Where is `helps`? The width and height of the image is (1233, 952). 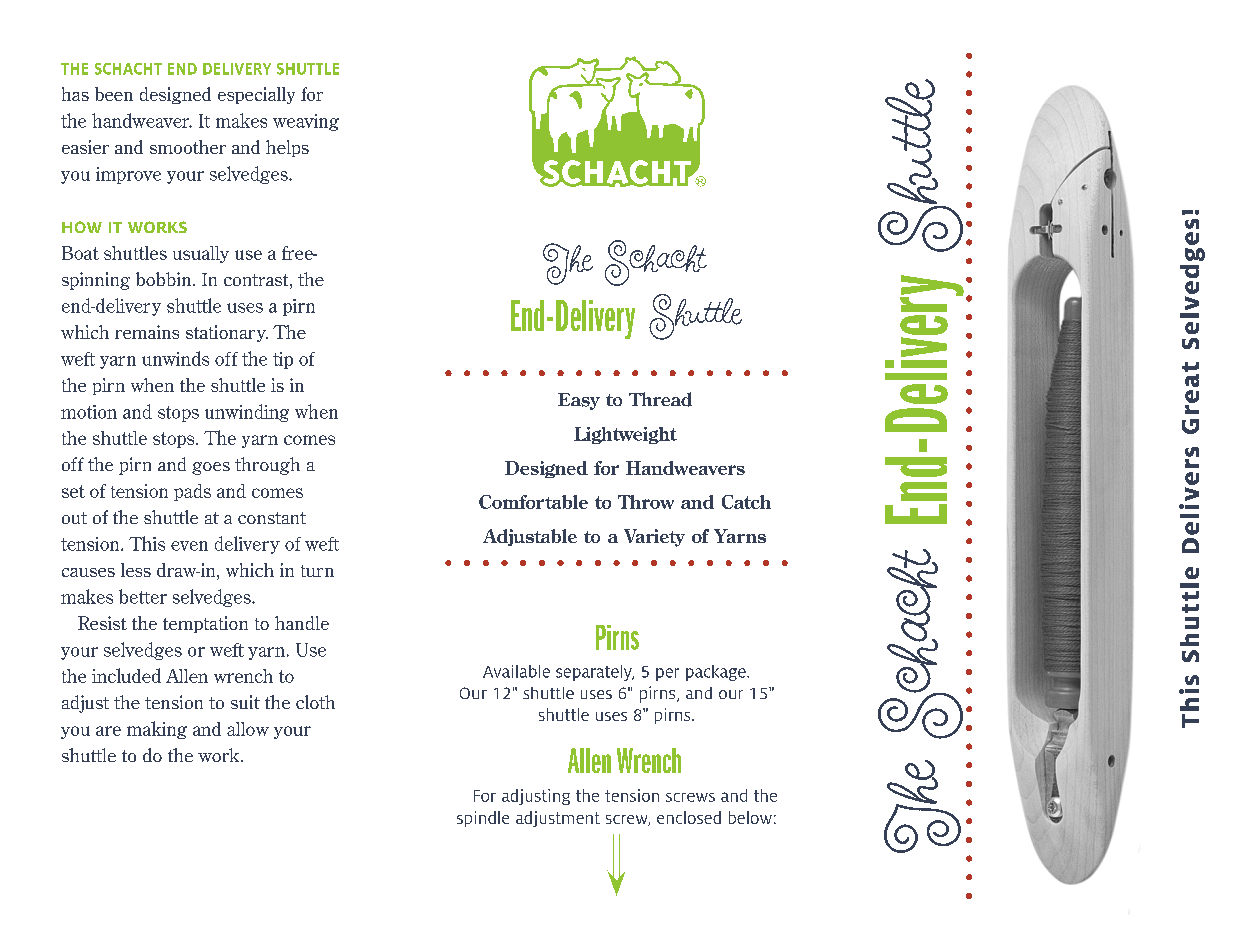
helps is located at coordinates (287, 148).
